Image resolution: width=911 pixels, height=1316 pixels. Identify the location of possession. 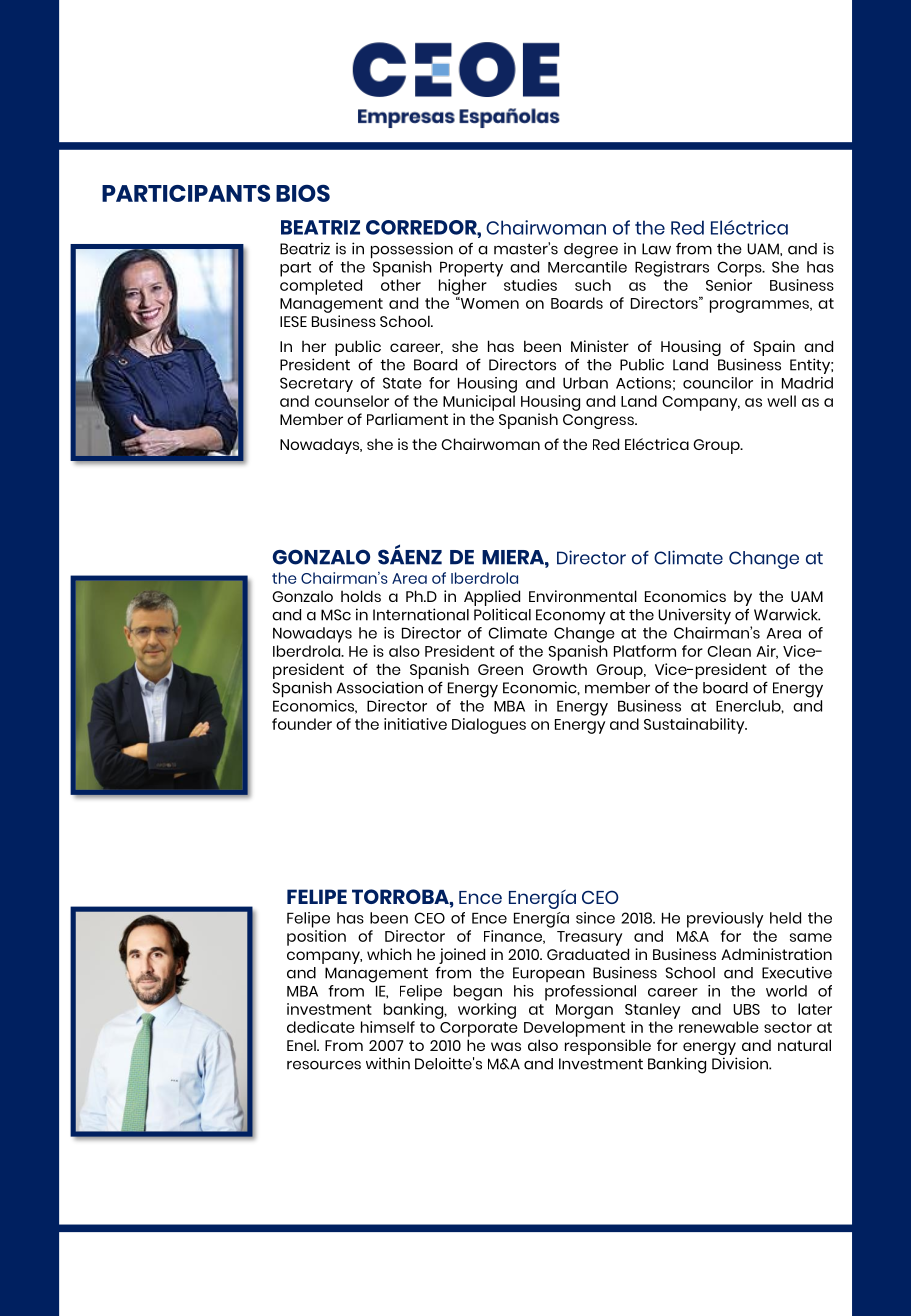
(412, 250).
